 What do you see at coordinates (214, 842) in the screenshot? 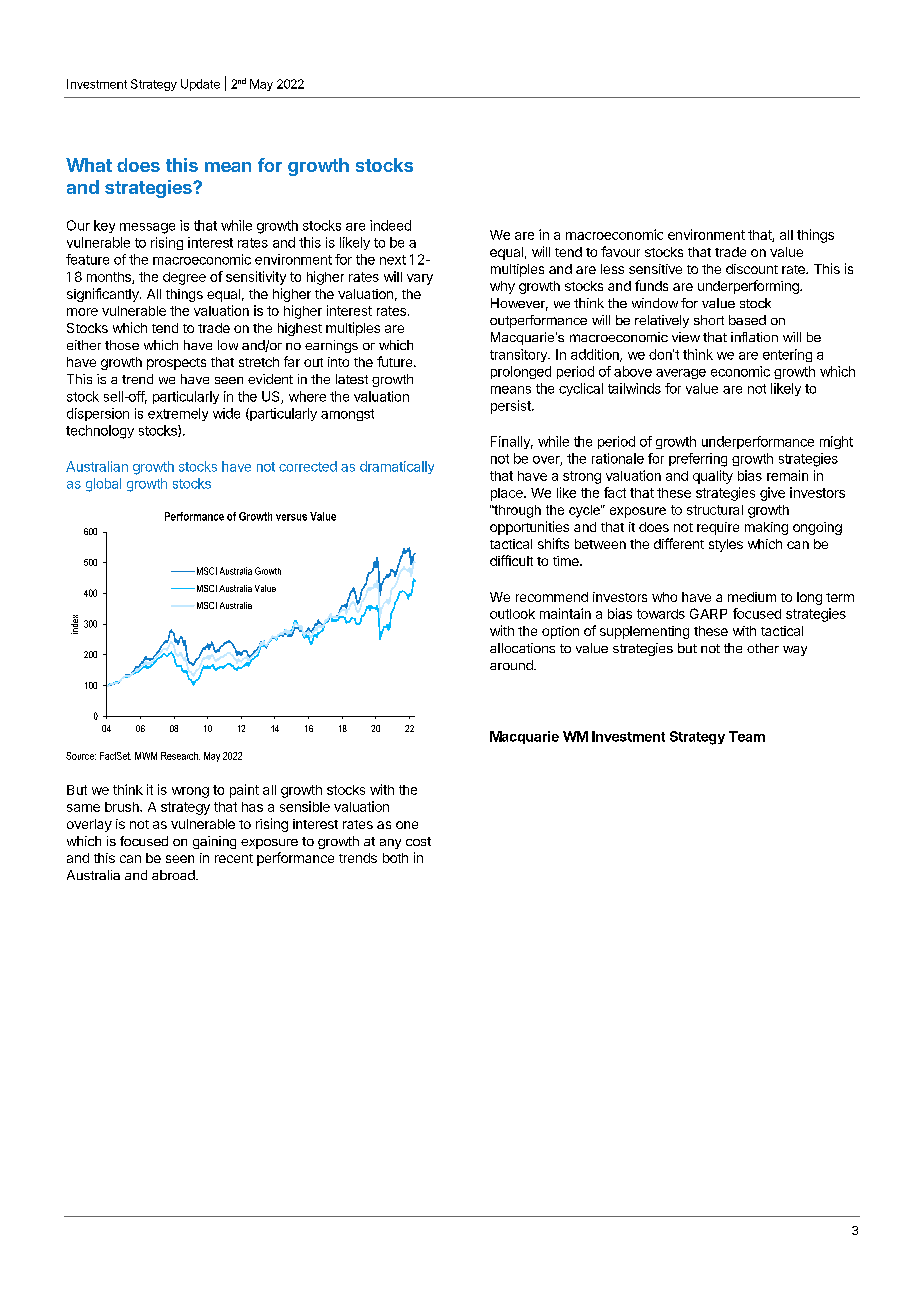
I see `gaining` at bounding box center [214, 842].
